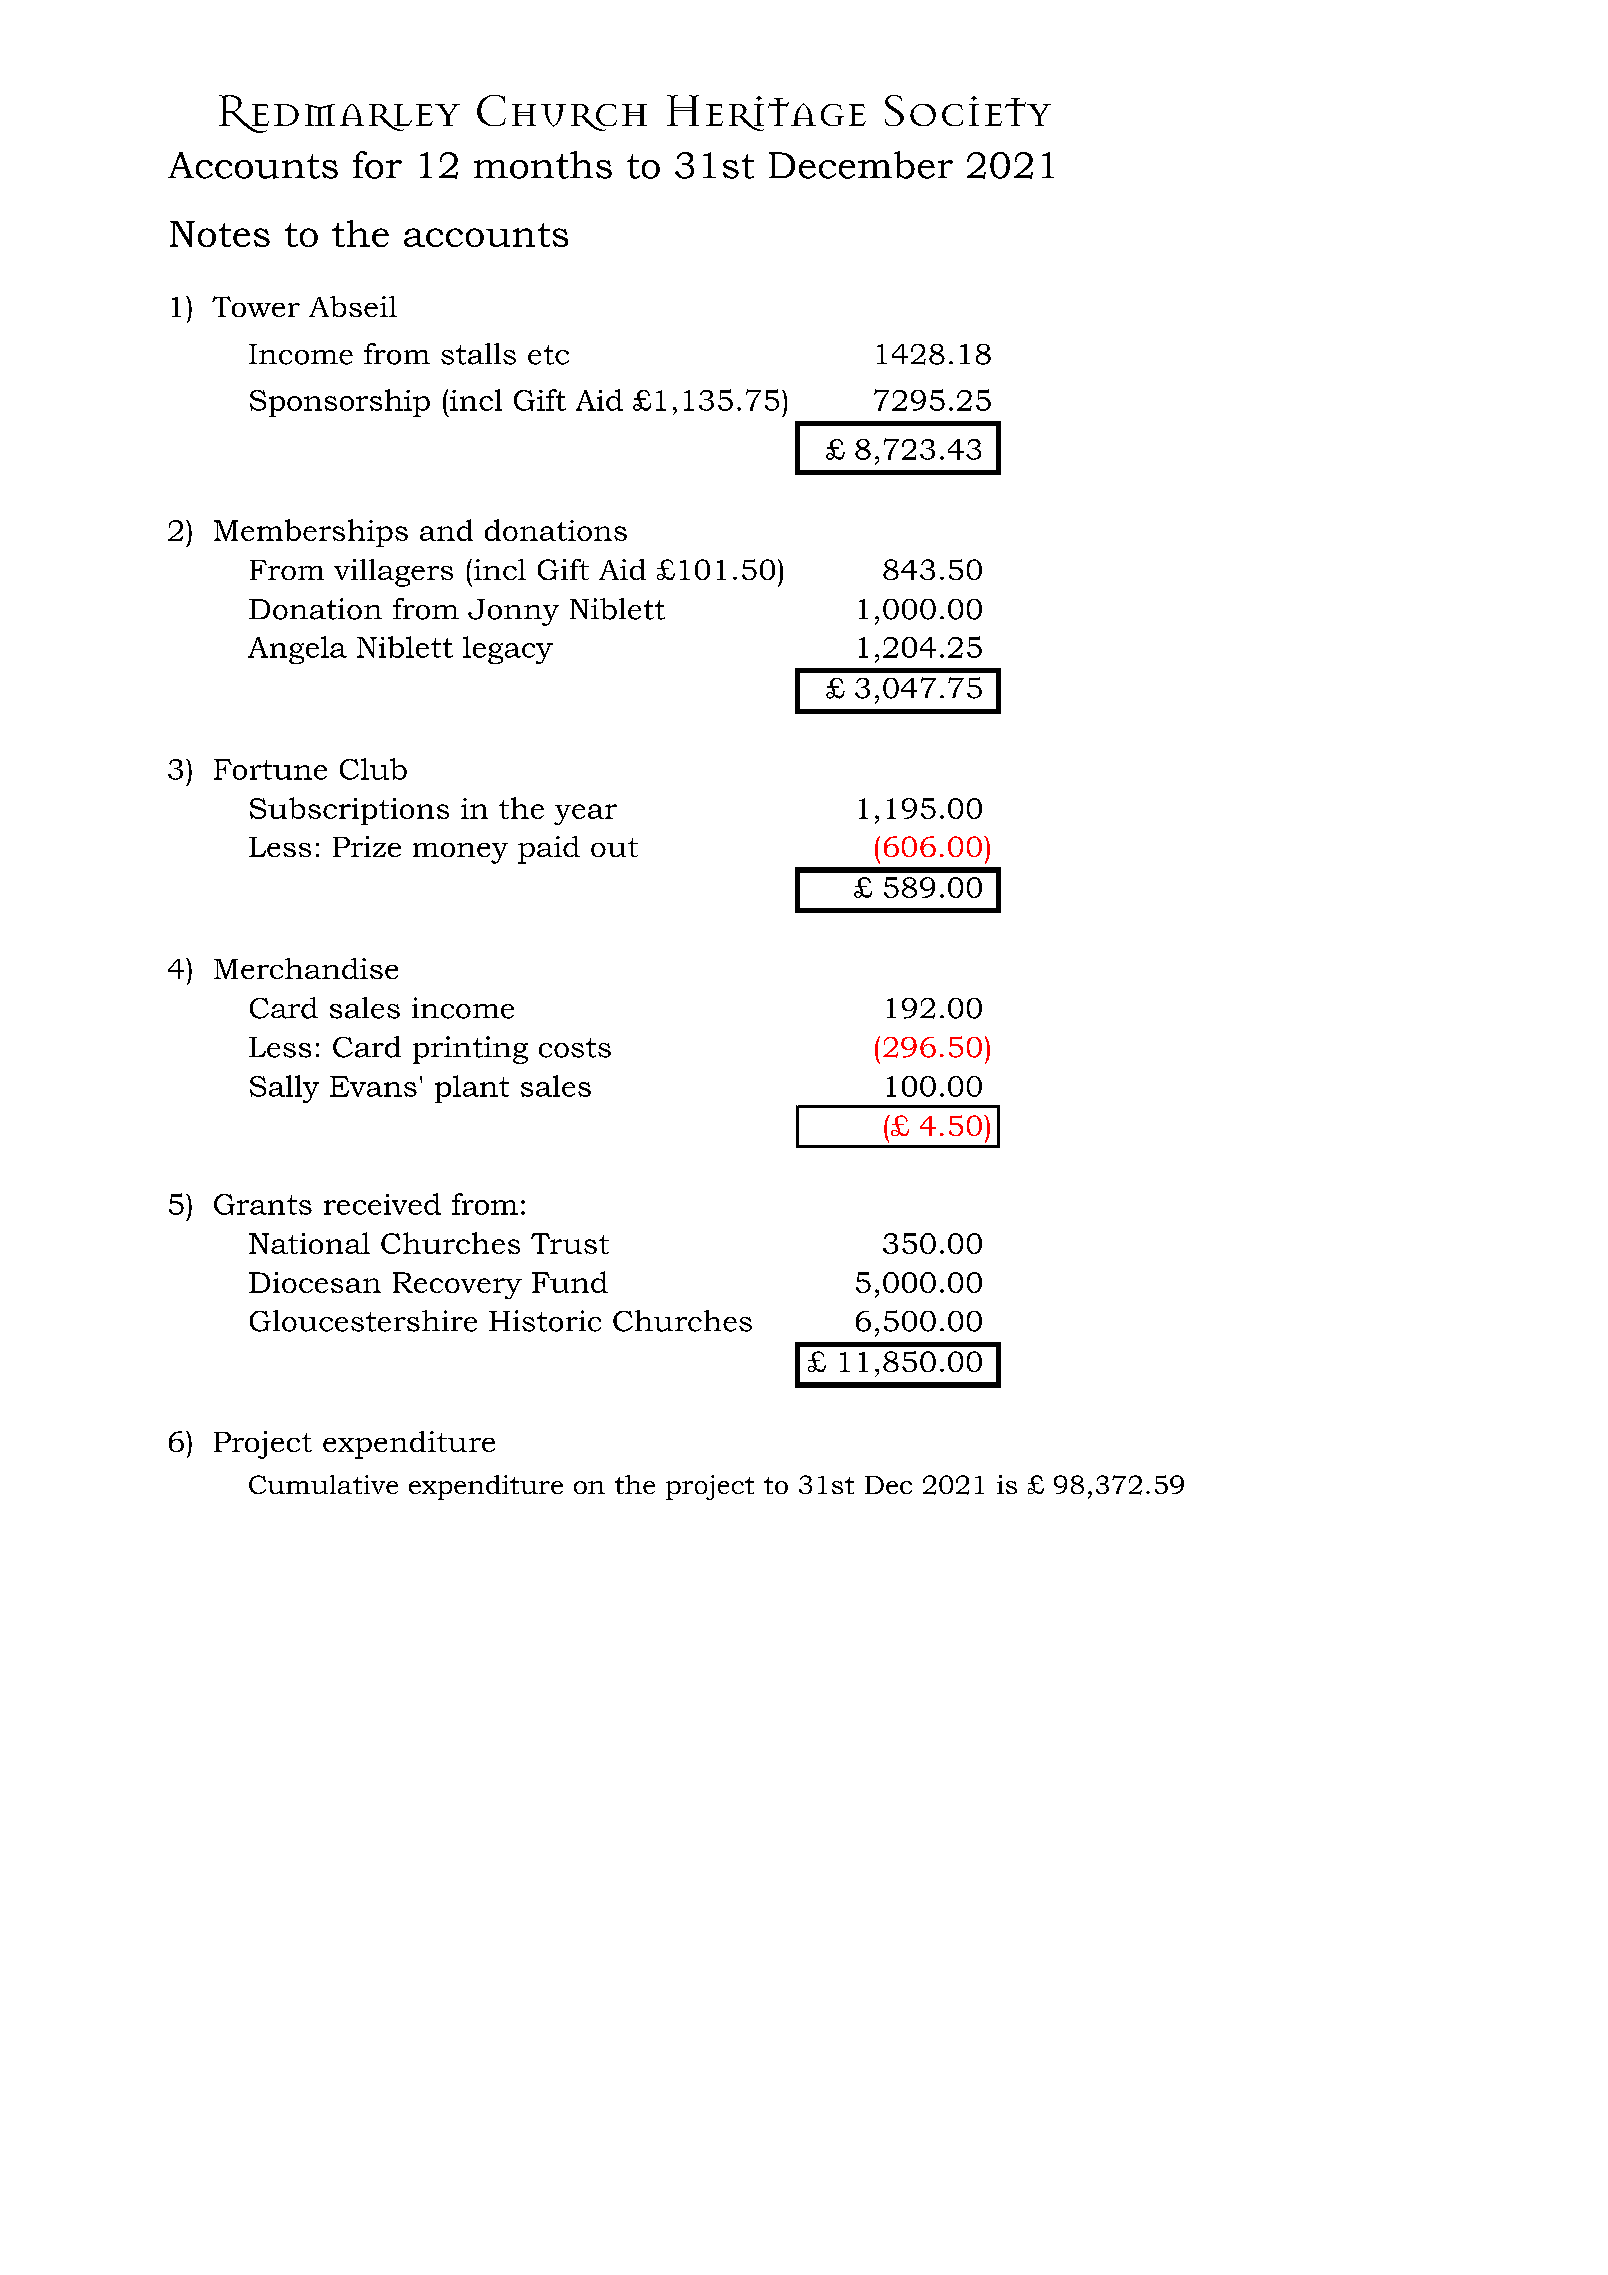  What do you see at coordinates (614, 847) in the screenshot?
I see `out` at bounding box center [614, 847].
